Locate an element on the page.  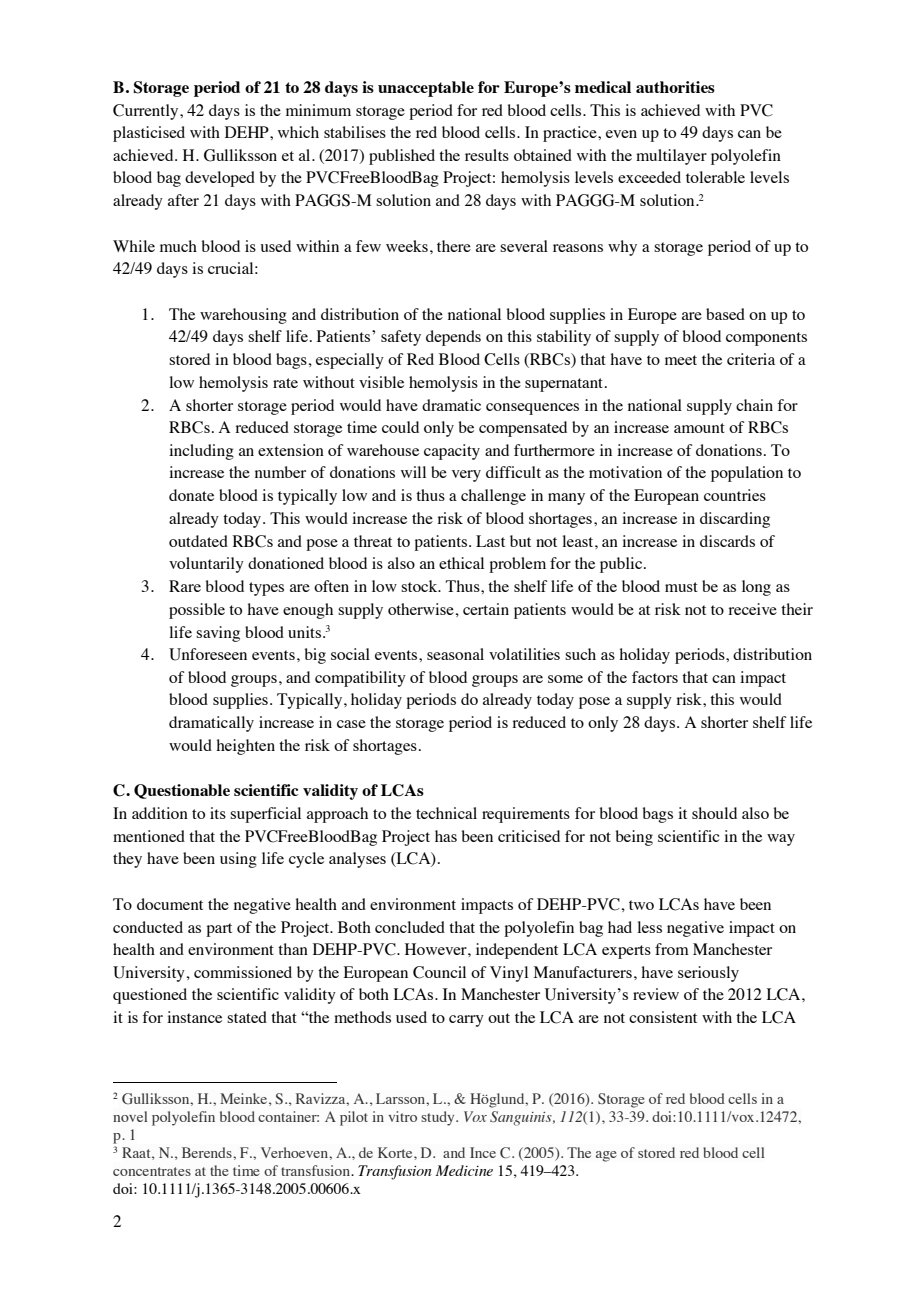
Currently is located at coordinates (147, 112).
